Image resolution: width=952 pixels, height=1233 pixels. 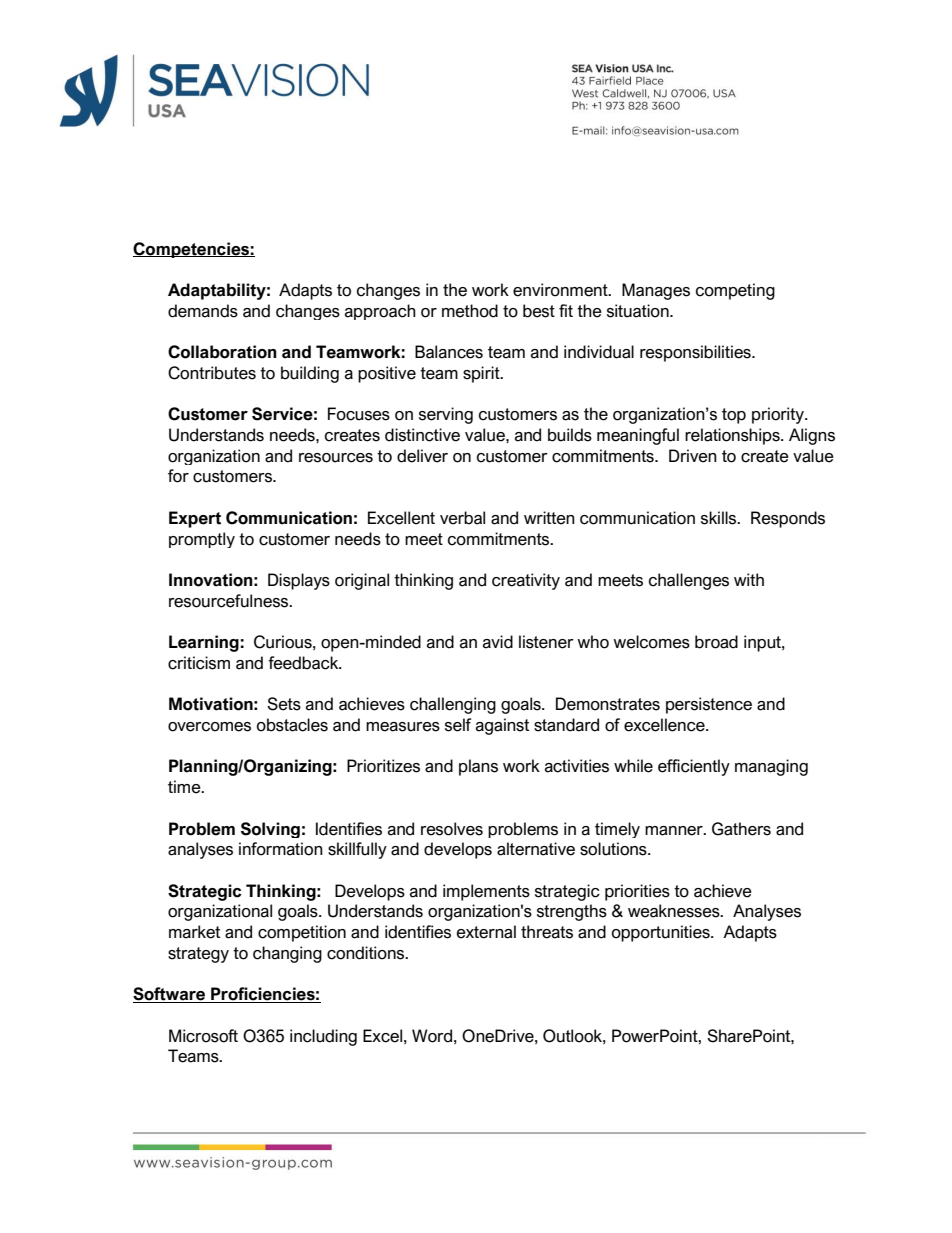 What do you see at coordinates (735, 291) in the screenshot?
I see `competing` at bounding box center [735, 291].
